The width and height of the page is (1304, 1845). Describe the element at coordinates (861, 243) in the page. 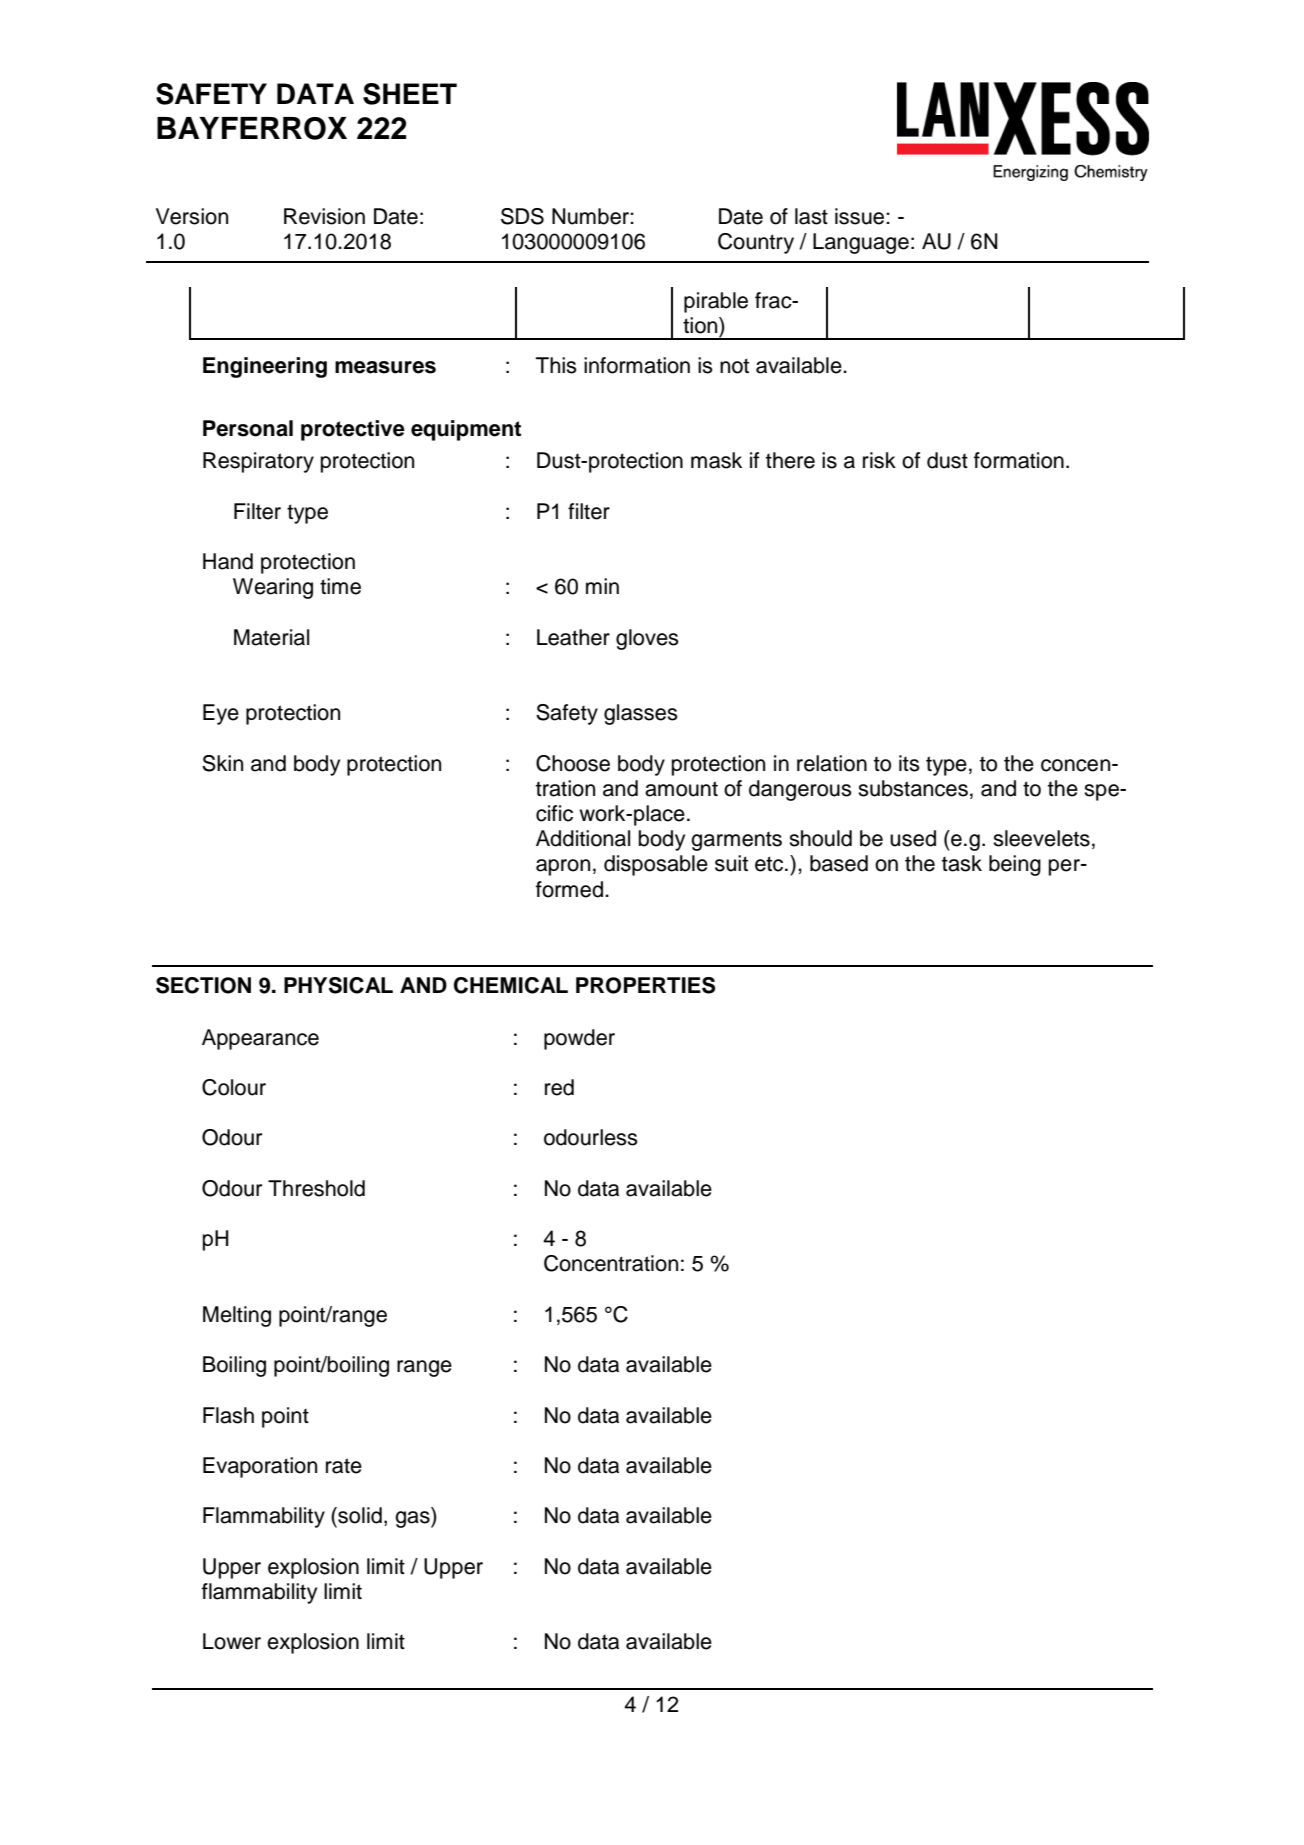

I see `Language` at that location.
